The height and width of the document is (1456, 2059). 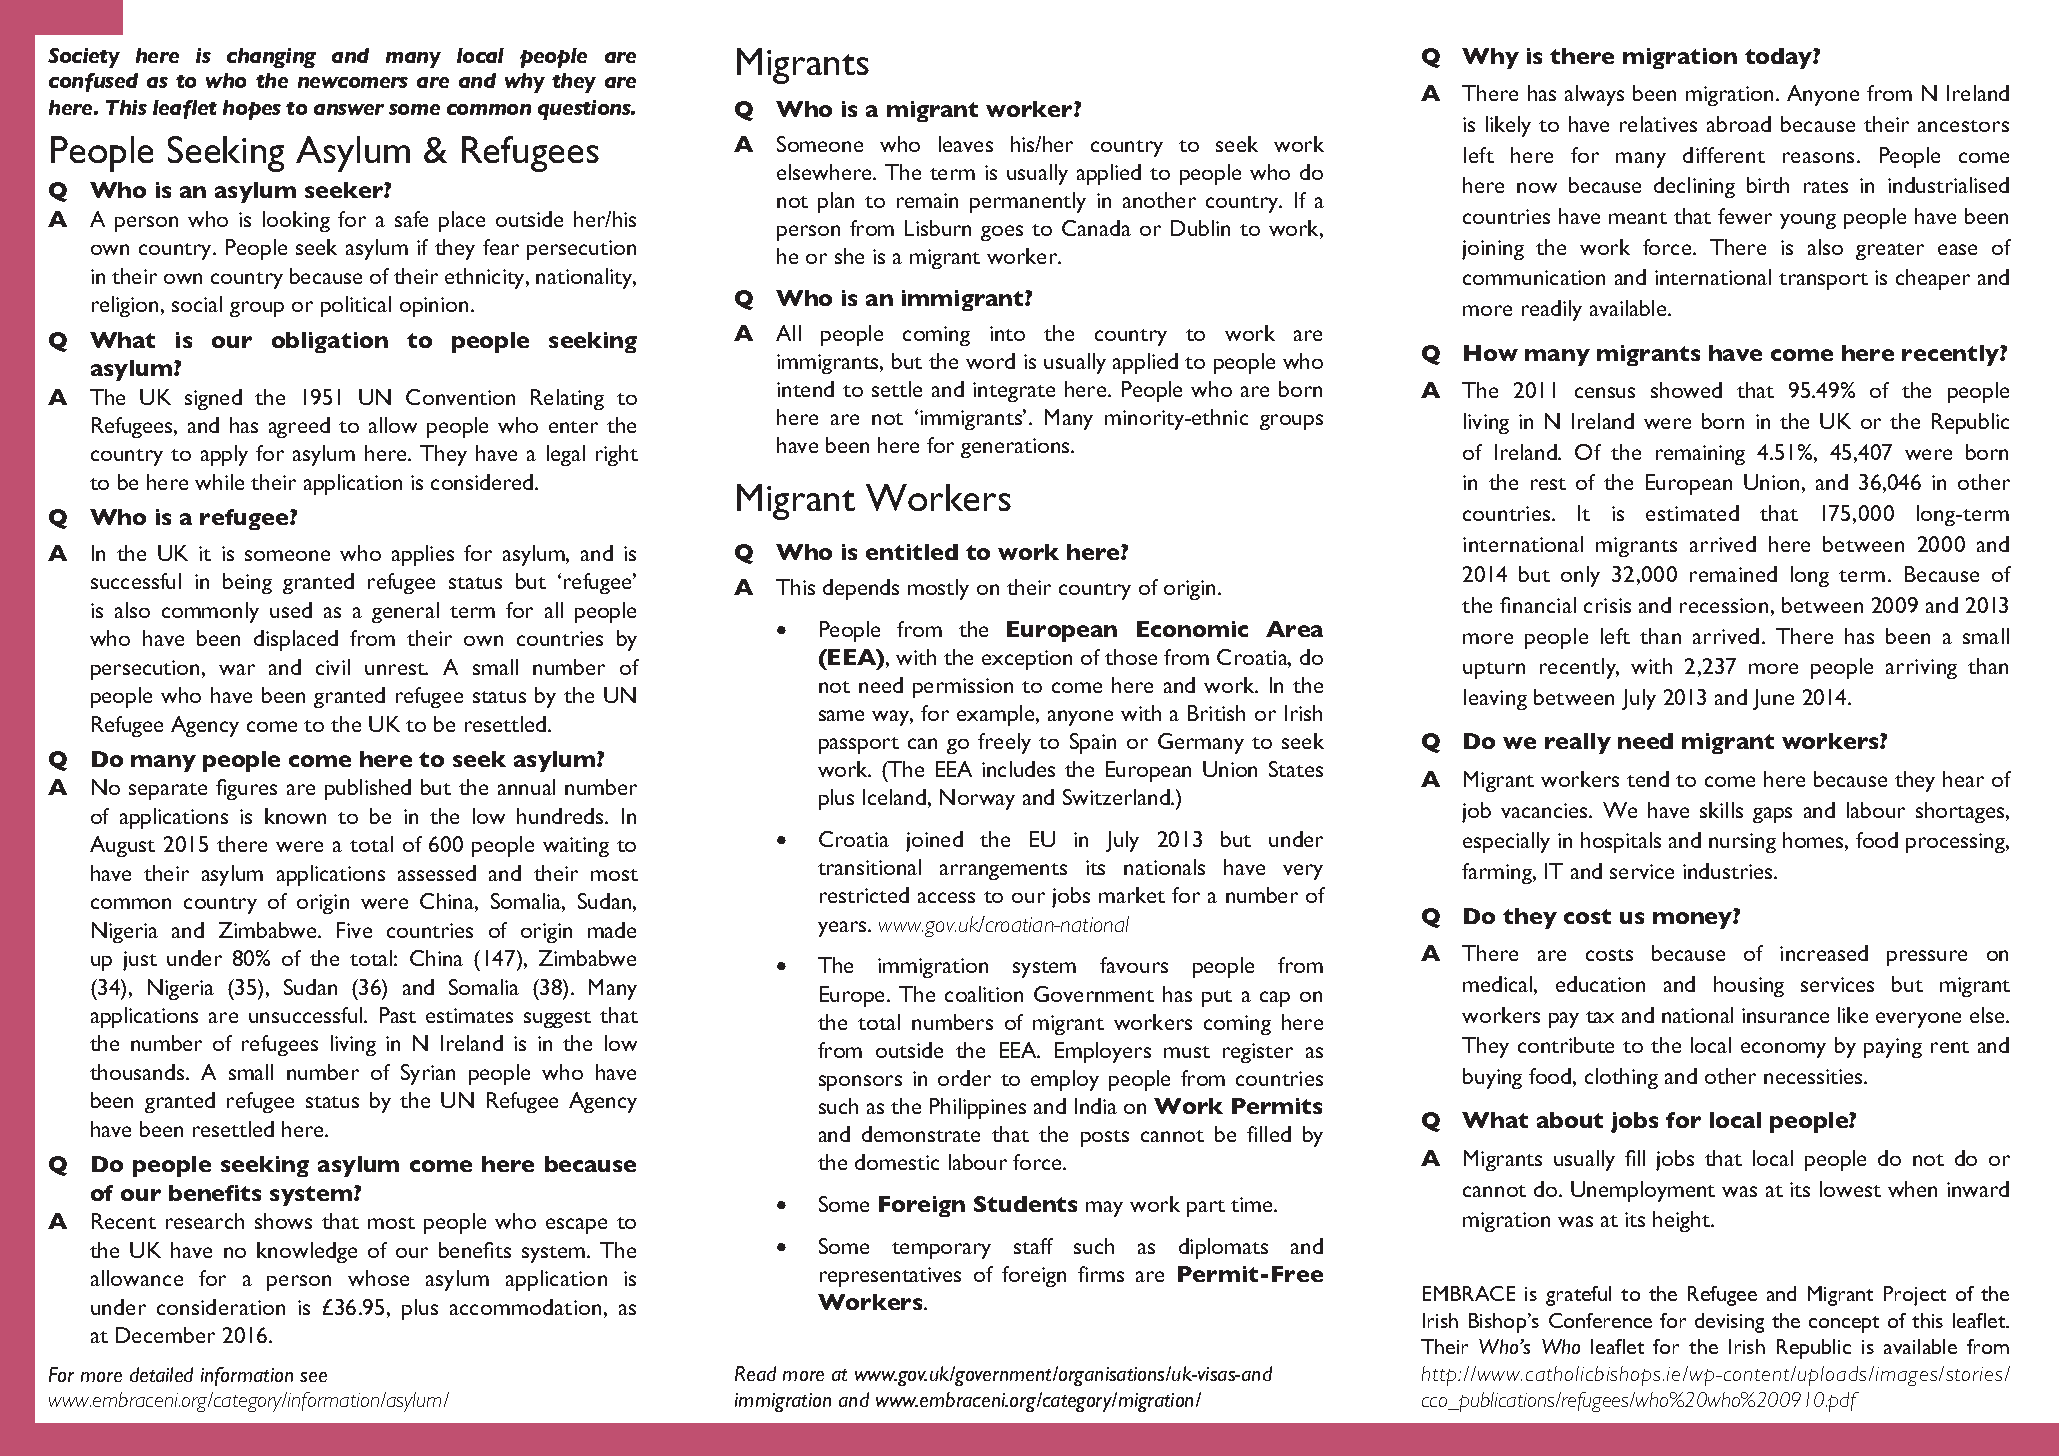 I want to click on leaves, so click(x=966, y=144).
